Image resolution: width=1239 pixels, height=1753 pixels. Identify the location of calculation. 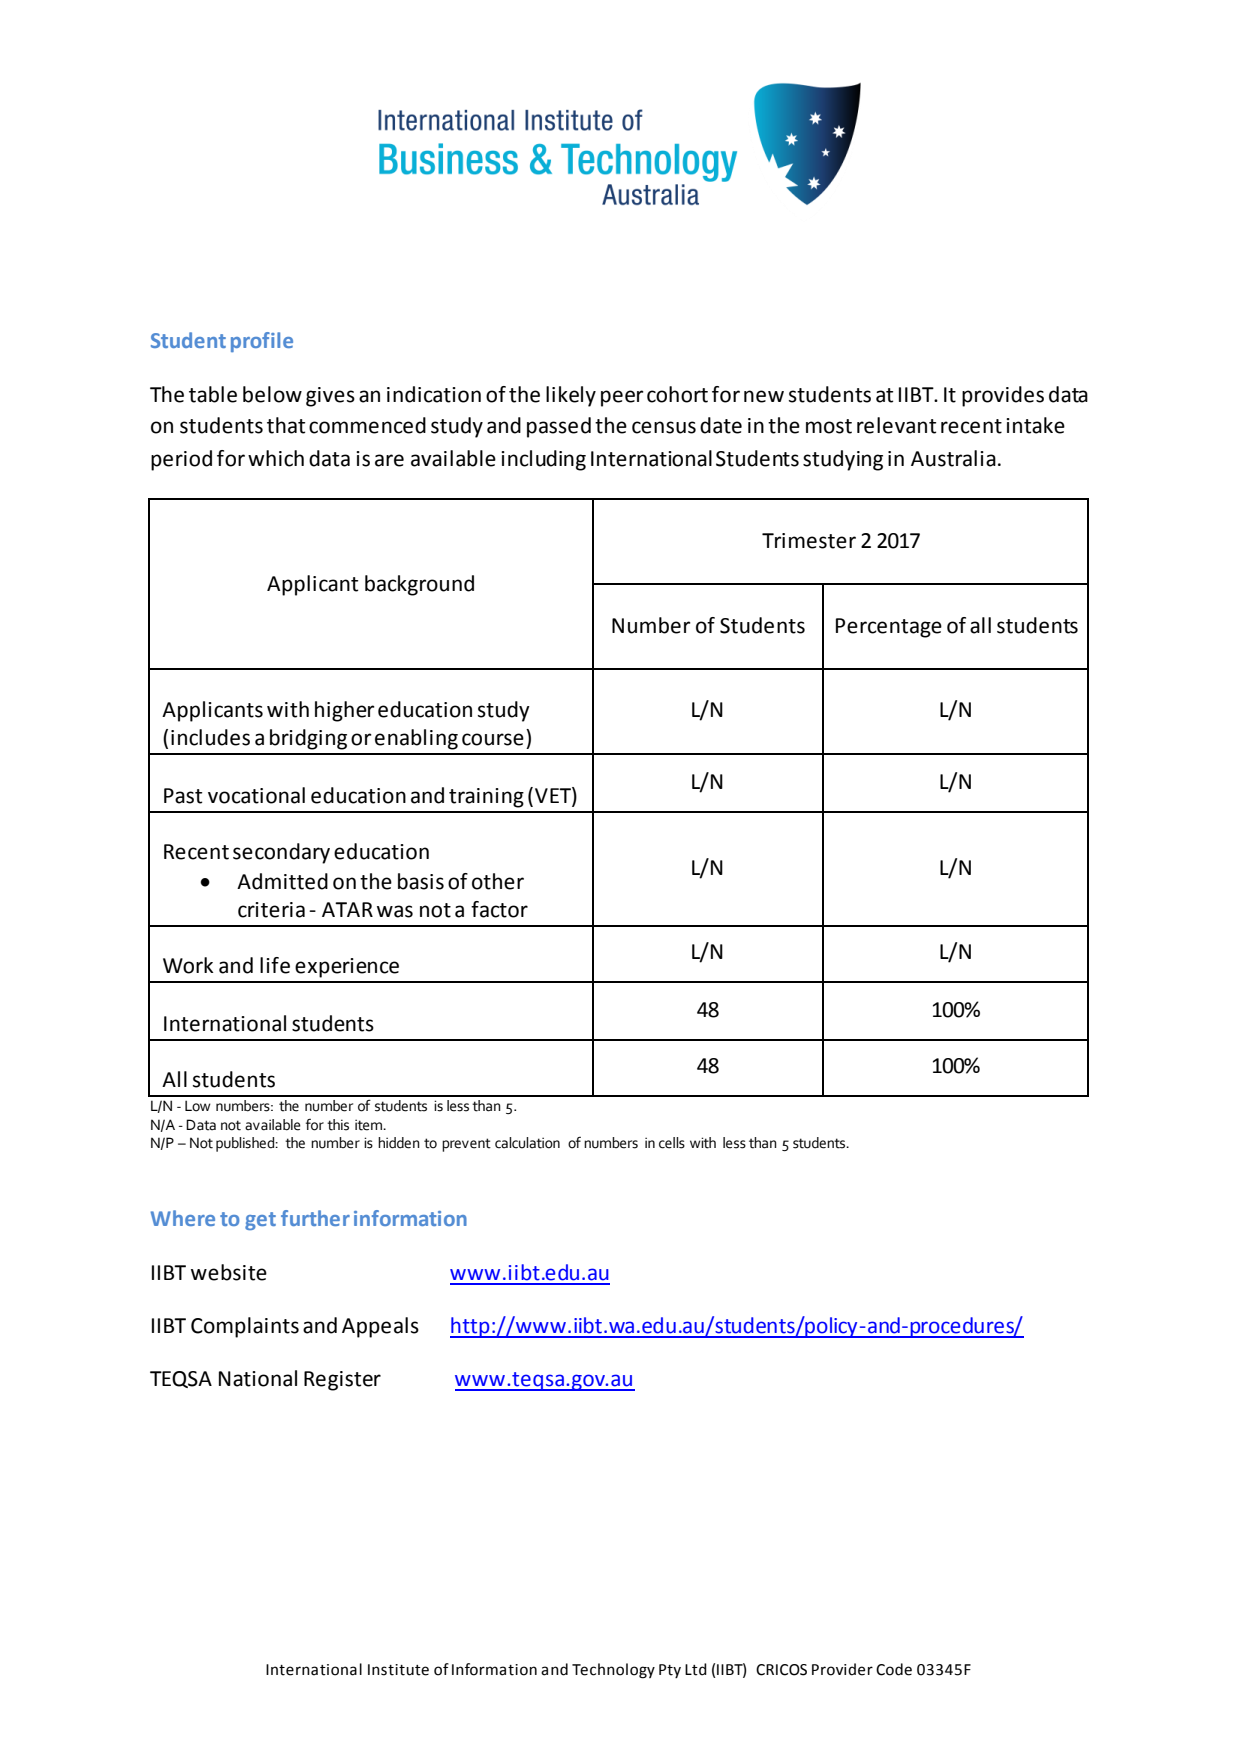
(527, 1143).
